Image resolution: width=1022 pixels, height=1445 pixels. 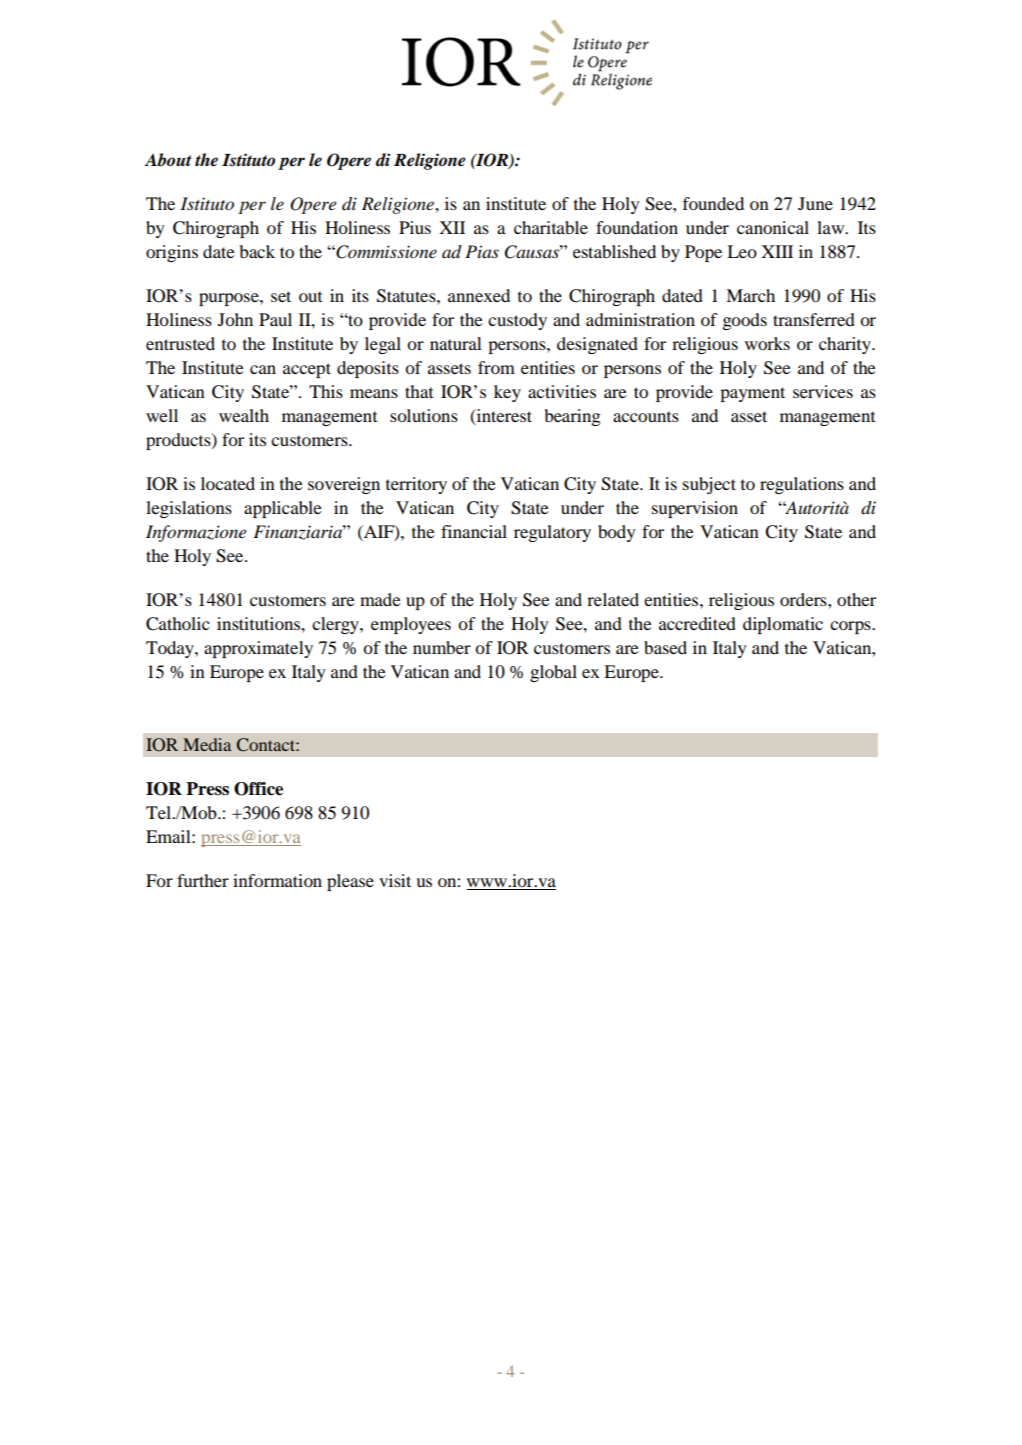 What do you see at coordinates (804, 599) in the document?
I see `orders` at bounding box center [804, 599].
